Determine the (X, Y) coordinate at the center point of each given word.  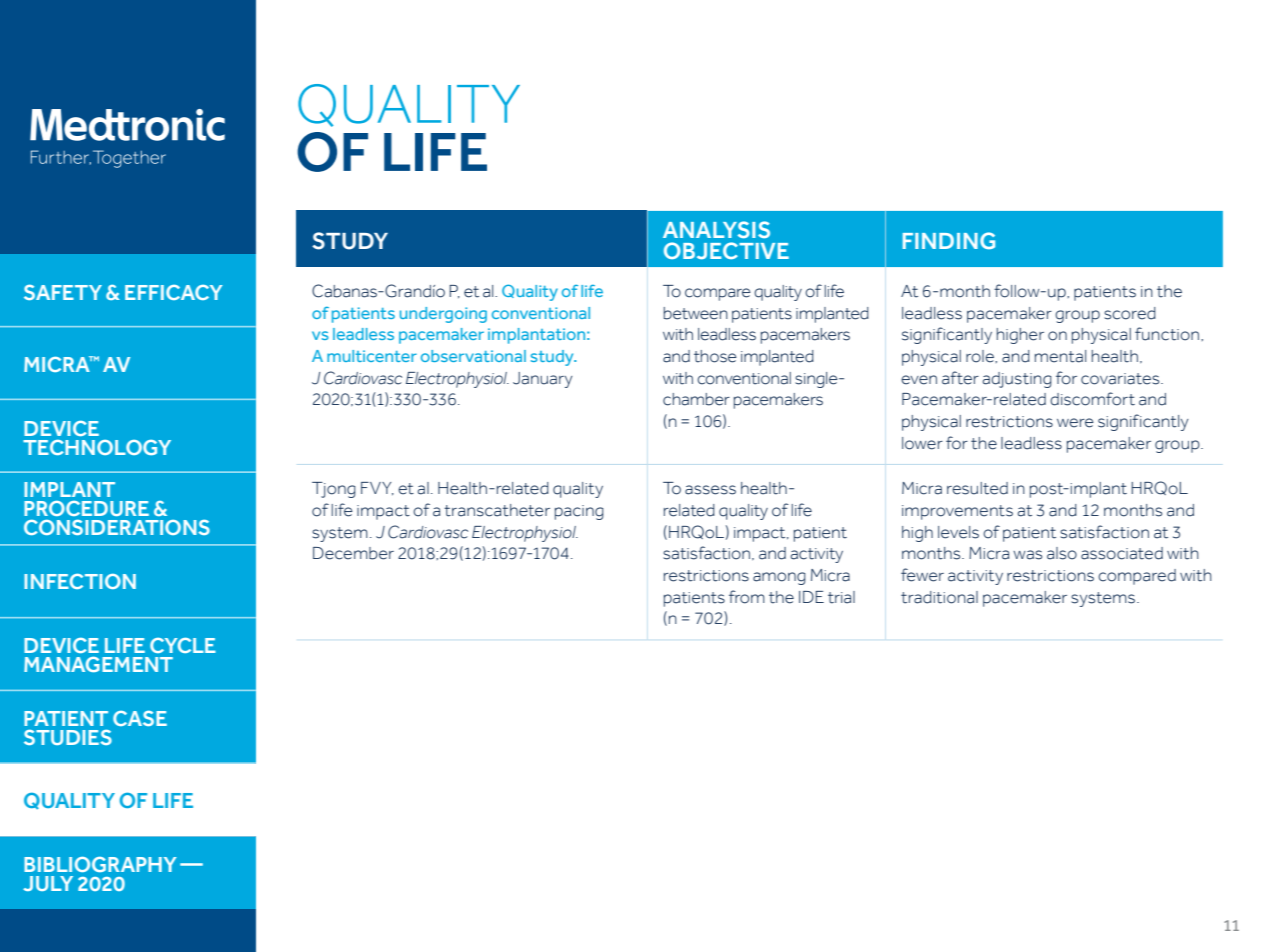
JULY (48, 883)
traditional (939, 597)
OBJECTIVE (726, 250)
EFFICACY (174, 292)
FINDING (949, 240)
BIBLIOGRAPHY (100, 864)
